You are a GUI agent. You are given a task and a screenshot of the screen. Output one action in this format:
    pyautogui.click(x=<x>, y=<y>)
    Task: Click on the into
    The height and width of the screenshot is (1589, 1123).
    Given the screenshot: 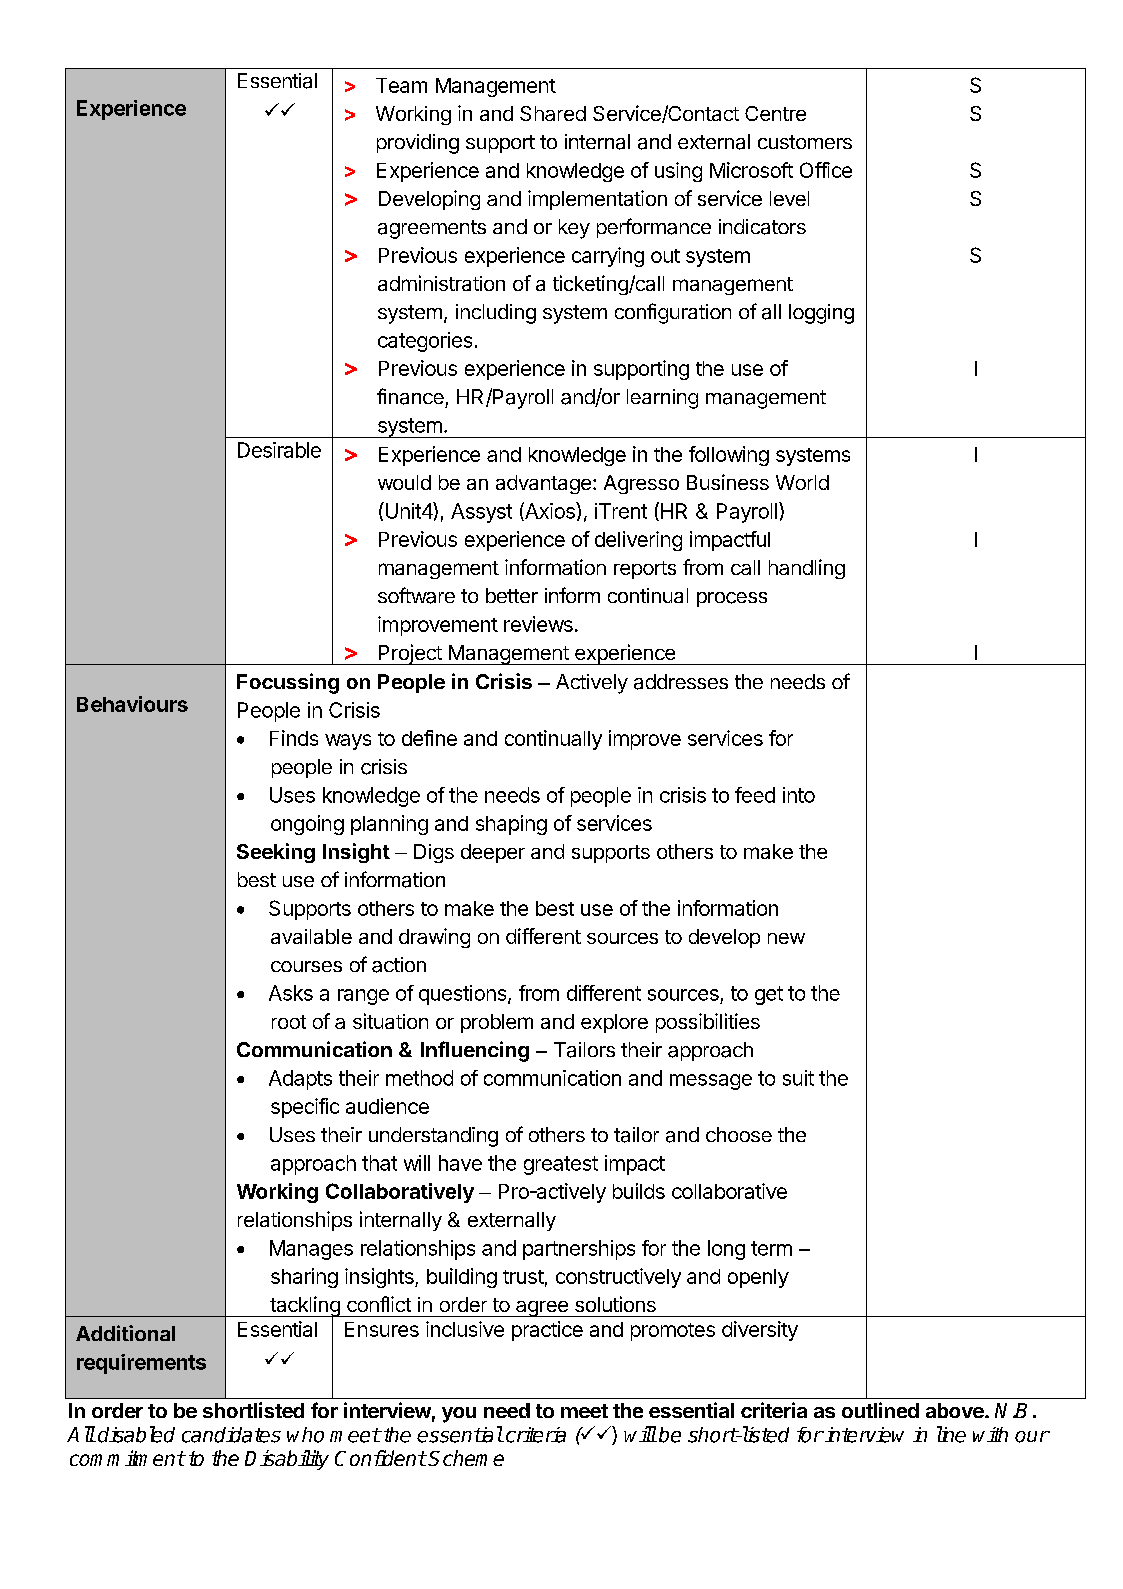 What is the action you would take?
    pyautogui.click(x=799, y=795)
